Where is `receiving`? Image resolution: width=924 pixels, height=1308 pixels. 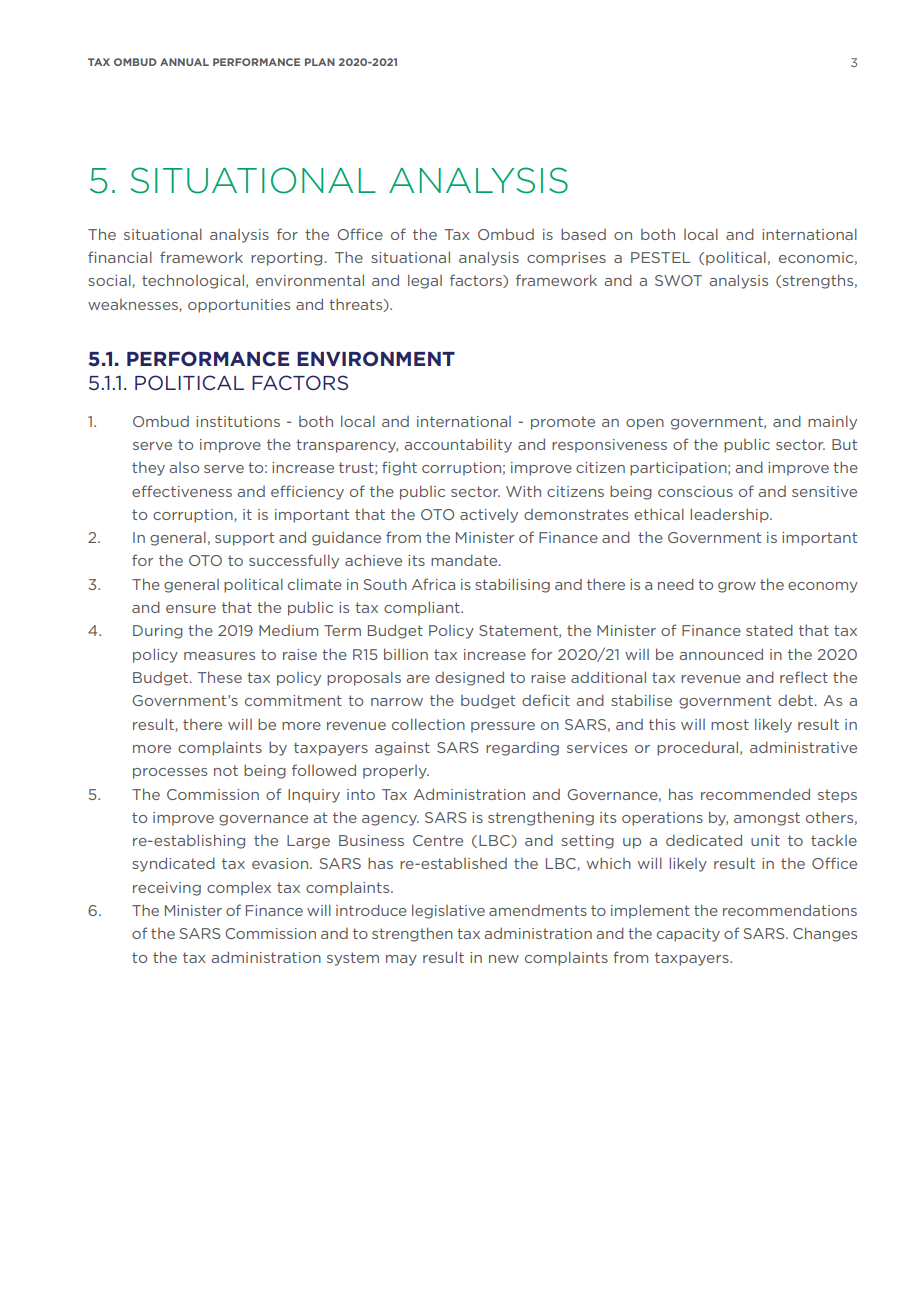
receiving is located at coordinates (167, 889).
